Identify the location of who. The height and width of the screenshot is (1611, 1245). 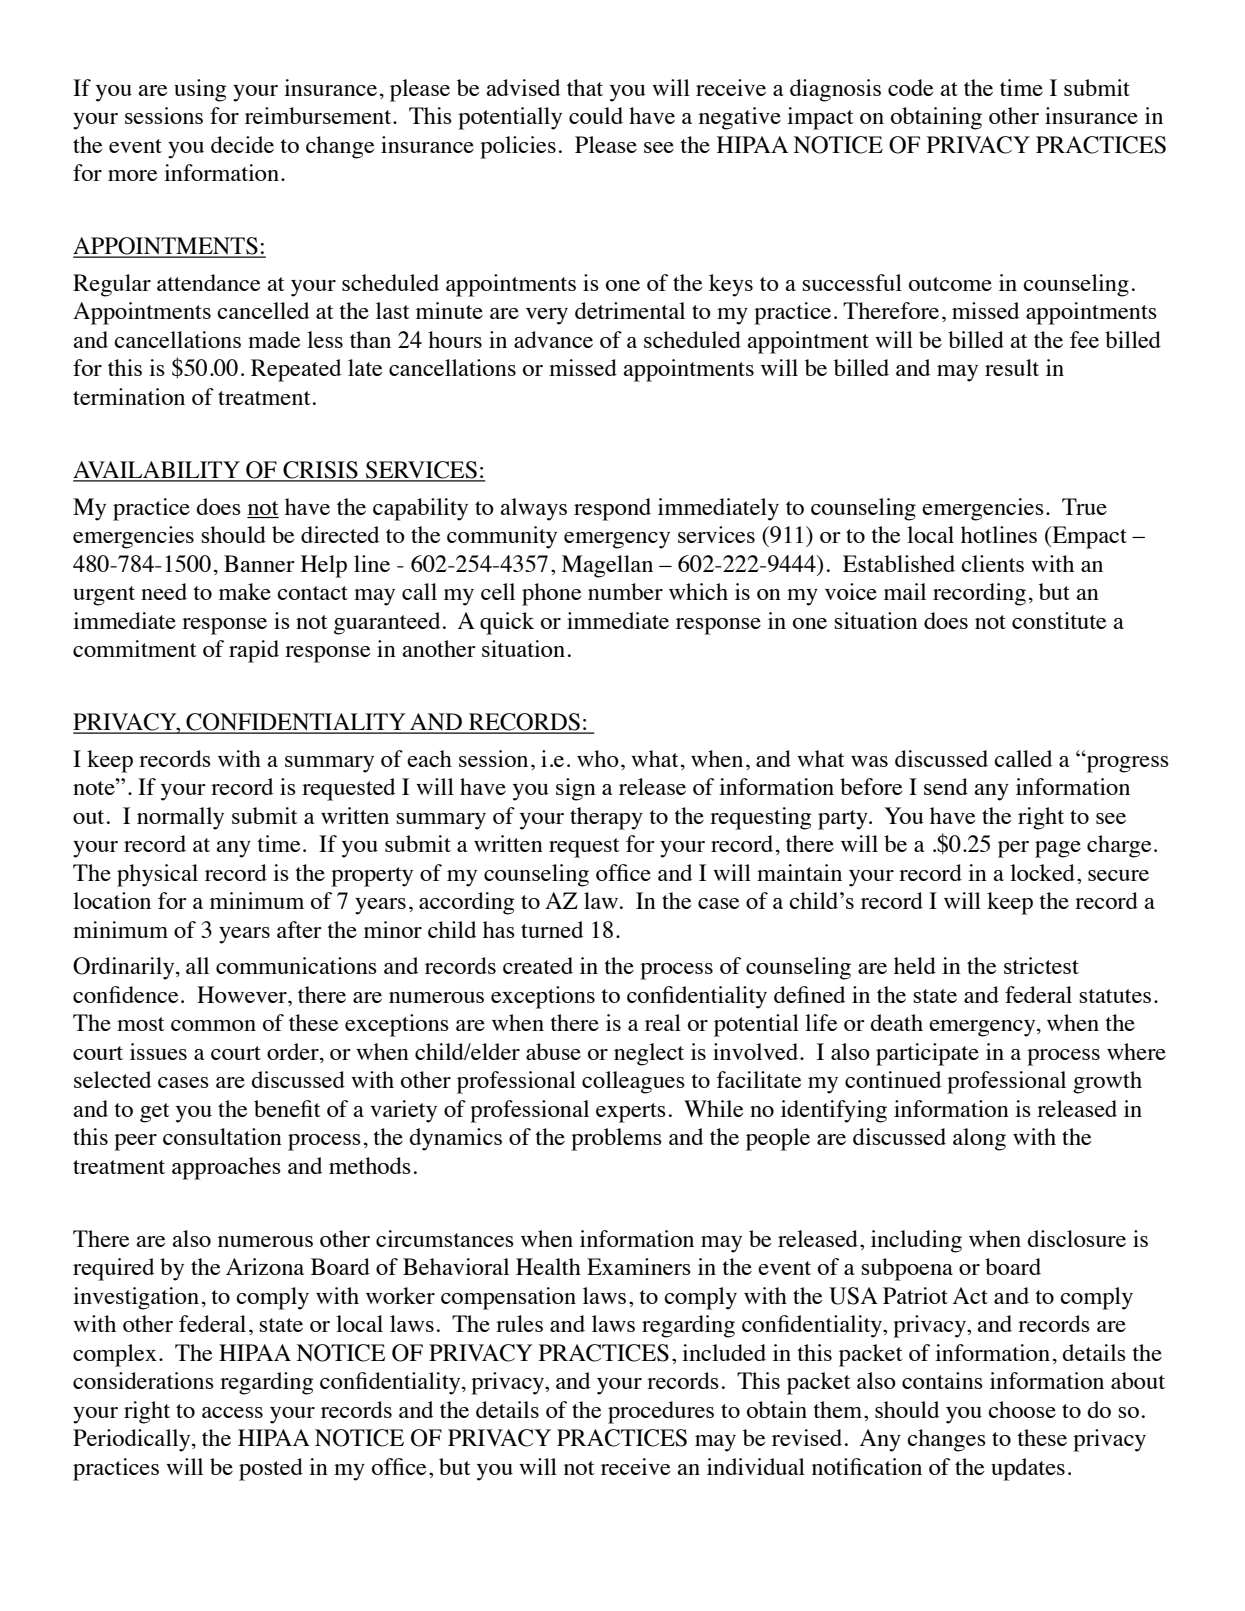
(598, 758).
